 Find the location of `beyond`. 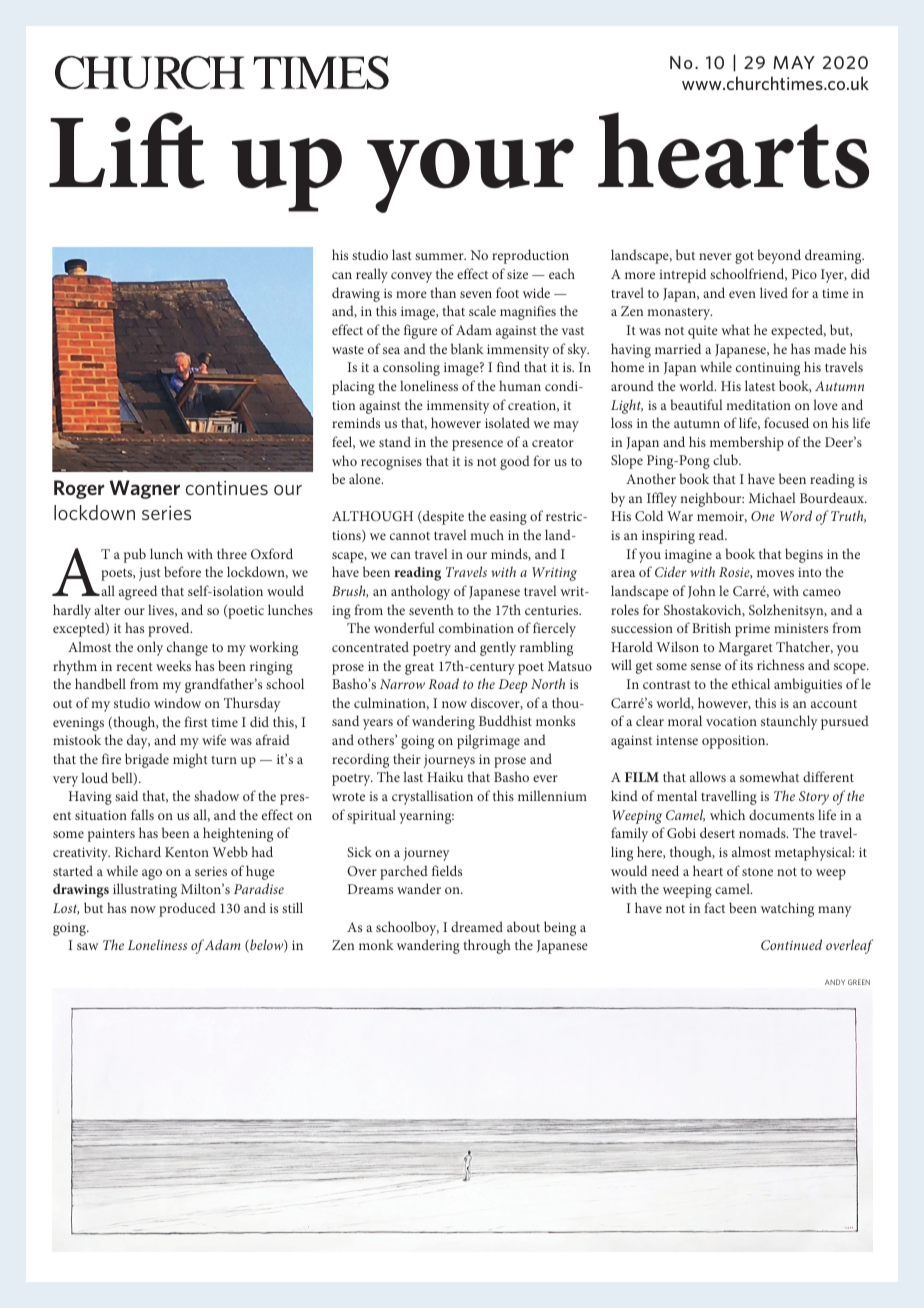

beyond is located at coordinates (779, 256).
